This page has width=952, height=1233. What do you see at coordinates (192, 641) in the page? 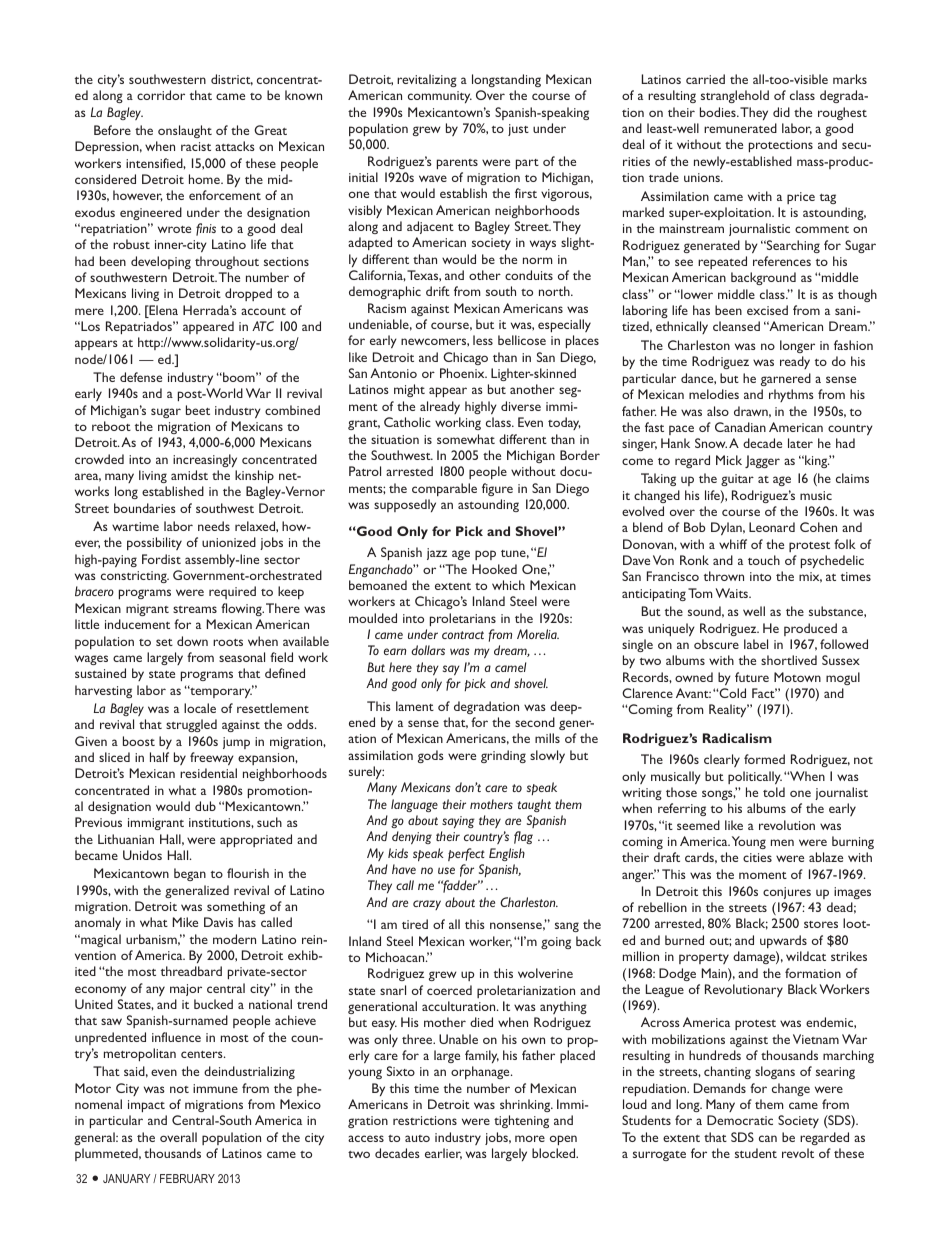
I see `down` at bounding box center [192, 641].
